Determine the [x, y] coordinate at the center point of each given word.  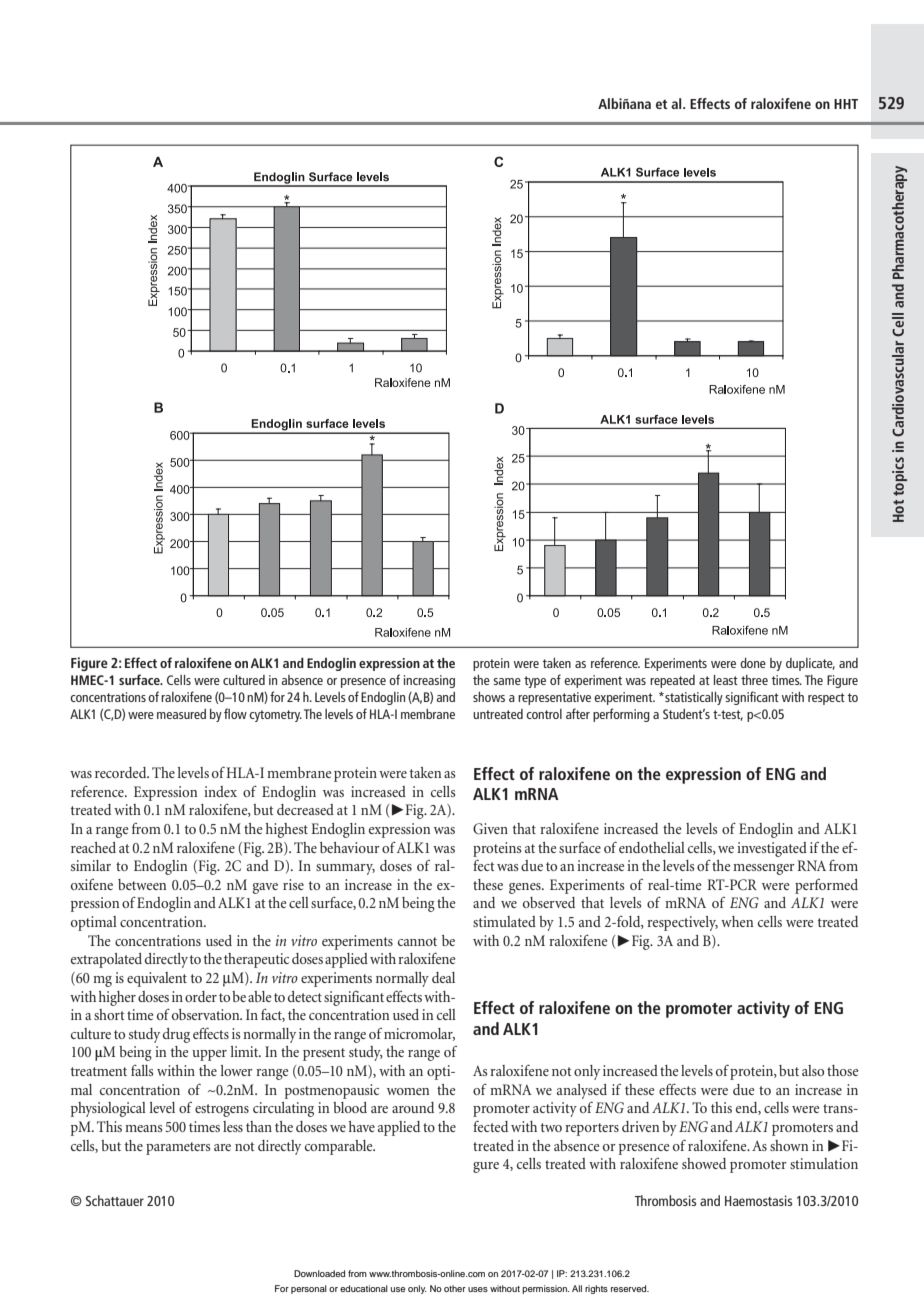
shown [789, 1145]
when [737, 921]
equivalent [157, 979]
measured [181, 714]
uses [478, 1289]
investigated [772, 849]
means [143, 1128]
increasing [429, 681]
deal [443, 977]
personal [309, 1289]
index [220, 791]
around [413, 1107]
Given [490, 828]
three [754, 680]
